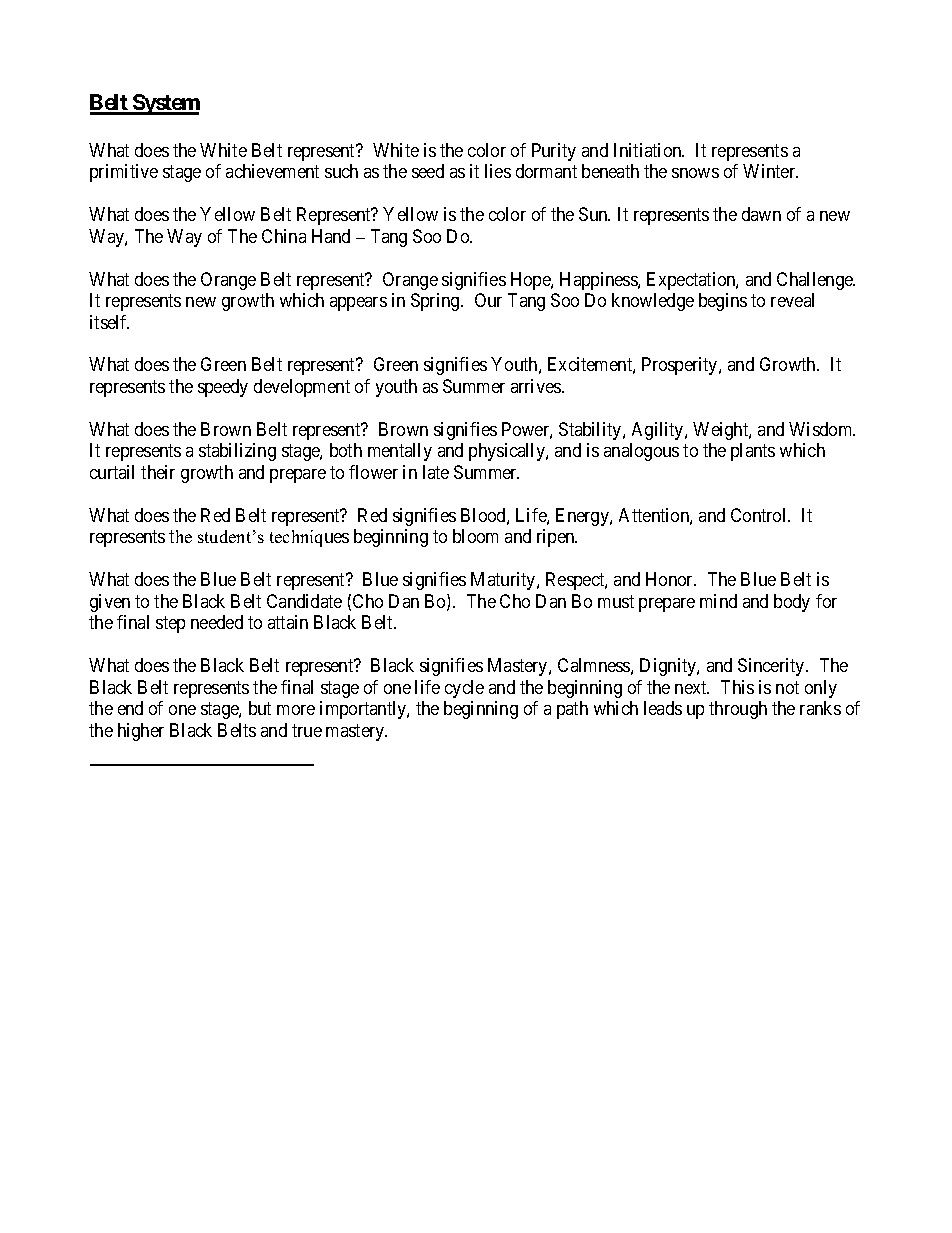 This page has width=952, height=1233. What do you see at coordinates (508, 452) in the page?
I see `physically` at bounding box center [508, 452].
